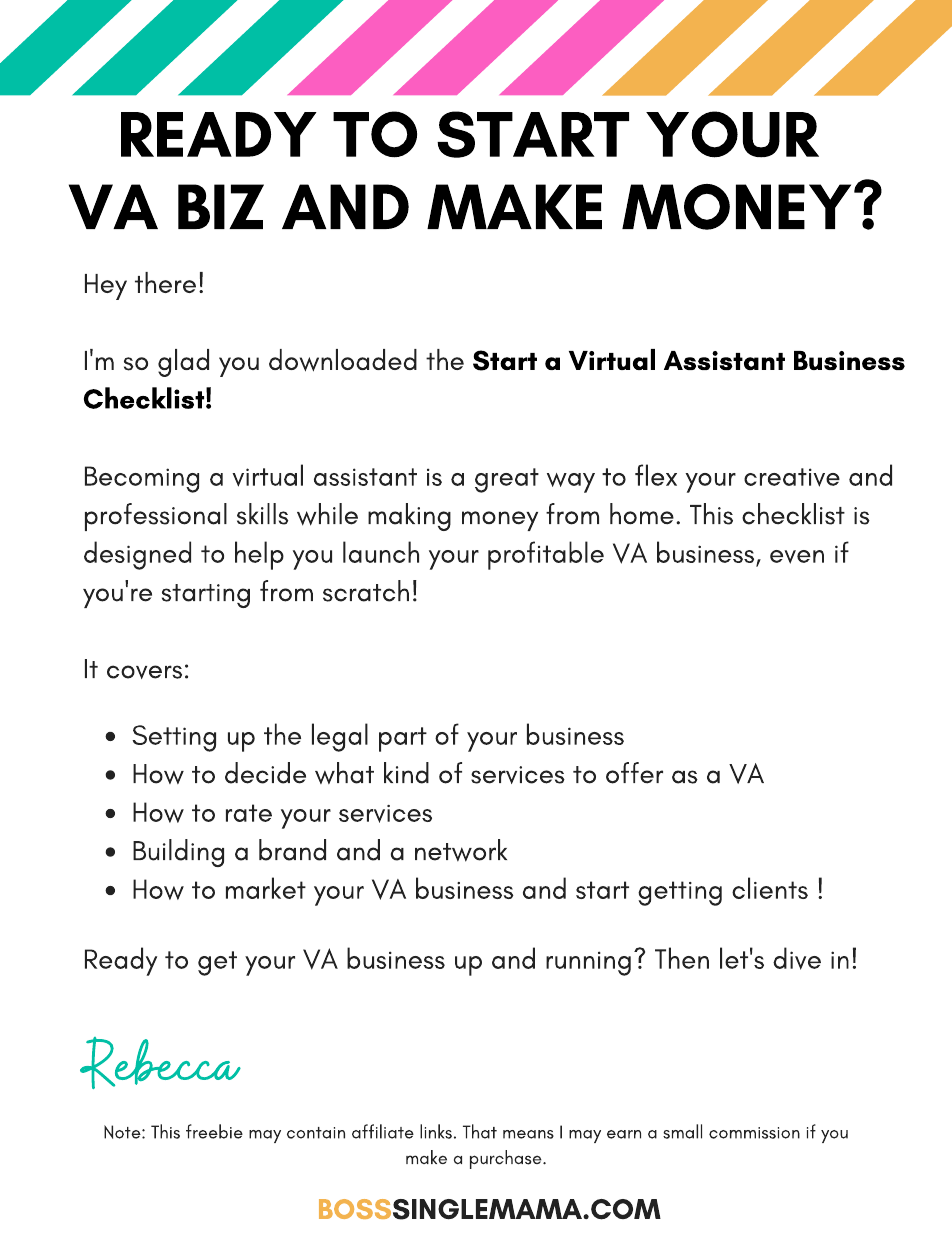  I want to click on offer, so click(634, 773).
